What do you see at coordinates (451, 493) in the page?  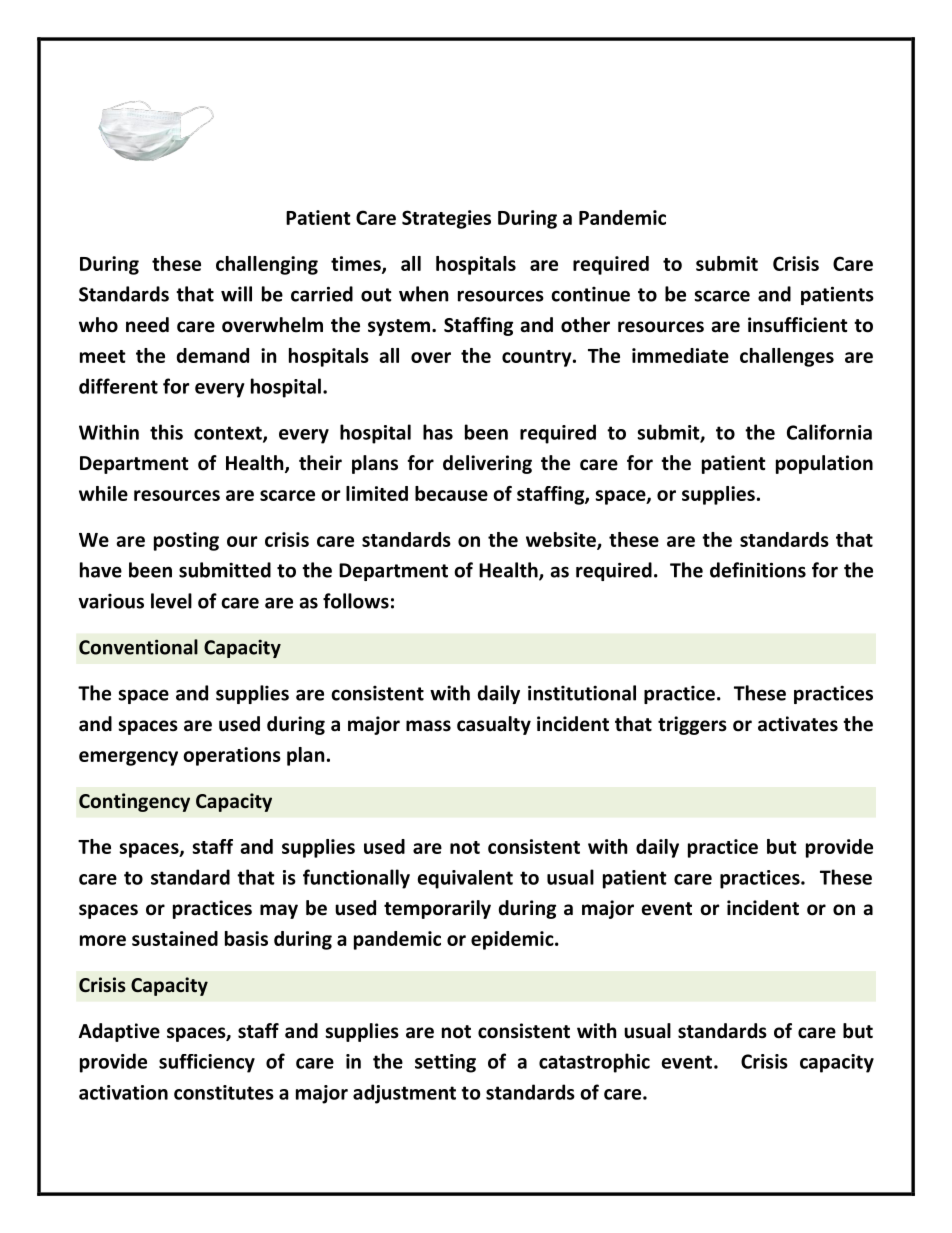 I see `because` at bounding box center [451, 493].
